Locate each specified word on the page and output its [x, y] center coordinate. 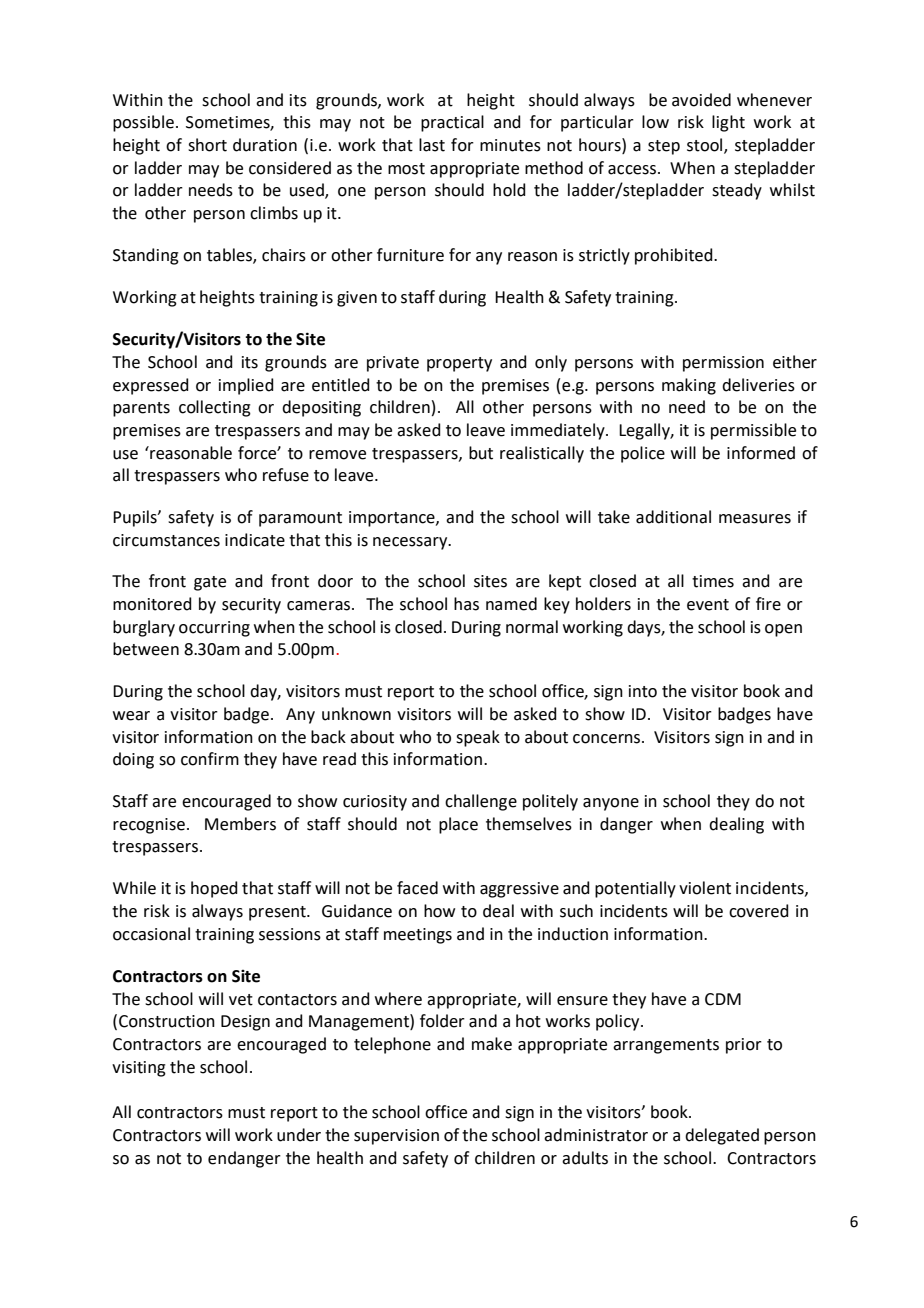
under [299, 1135]
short [207, 145]
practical [452, 123]
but [481, 453]
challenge [481, 802]
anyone [611, 804]
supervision [396, 1137]
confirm [210, 759]
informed [761, 453]
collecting [215, 408]
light [728, 123]
